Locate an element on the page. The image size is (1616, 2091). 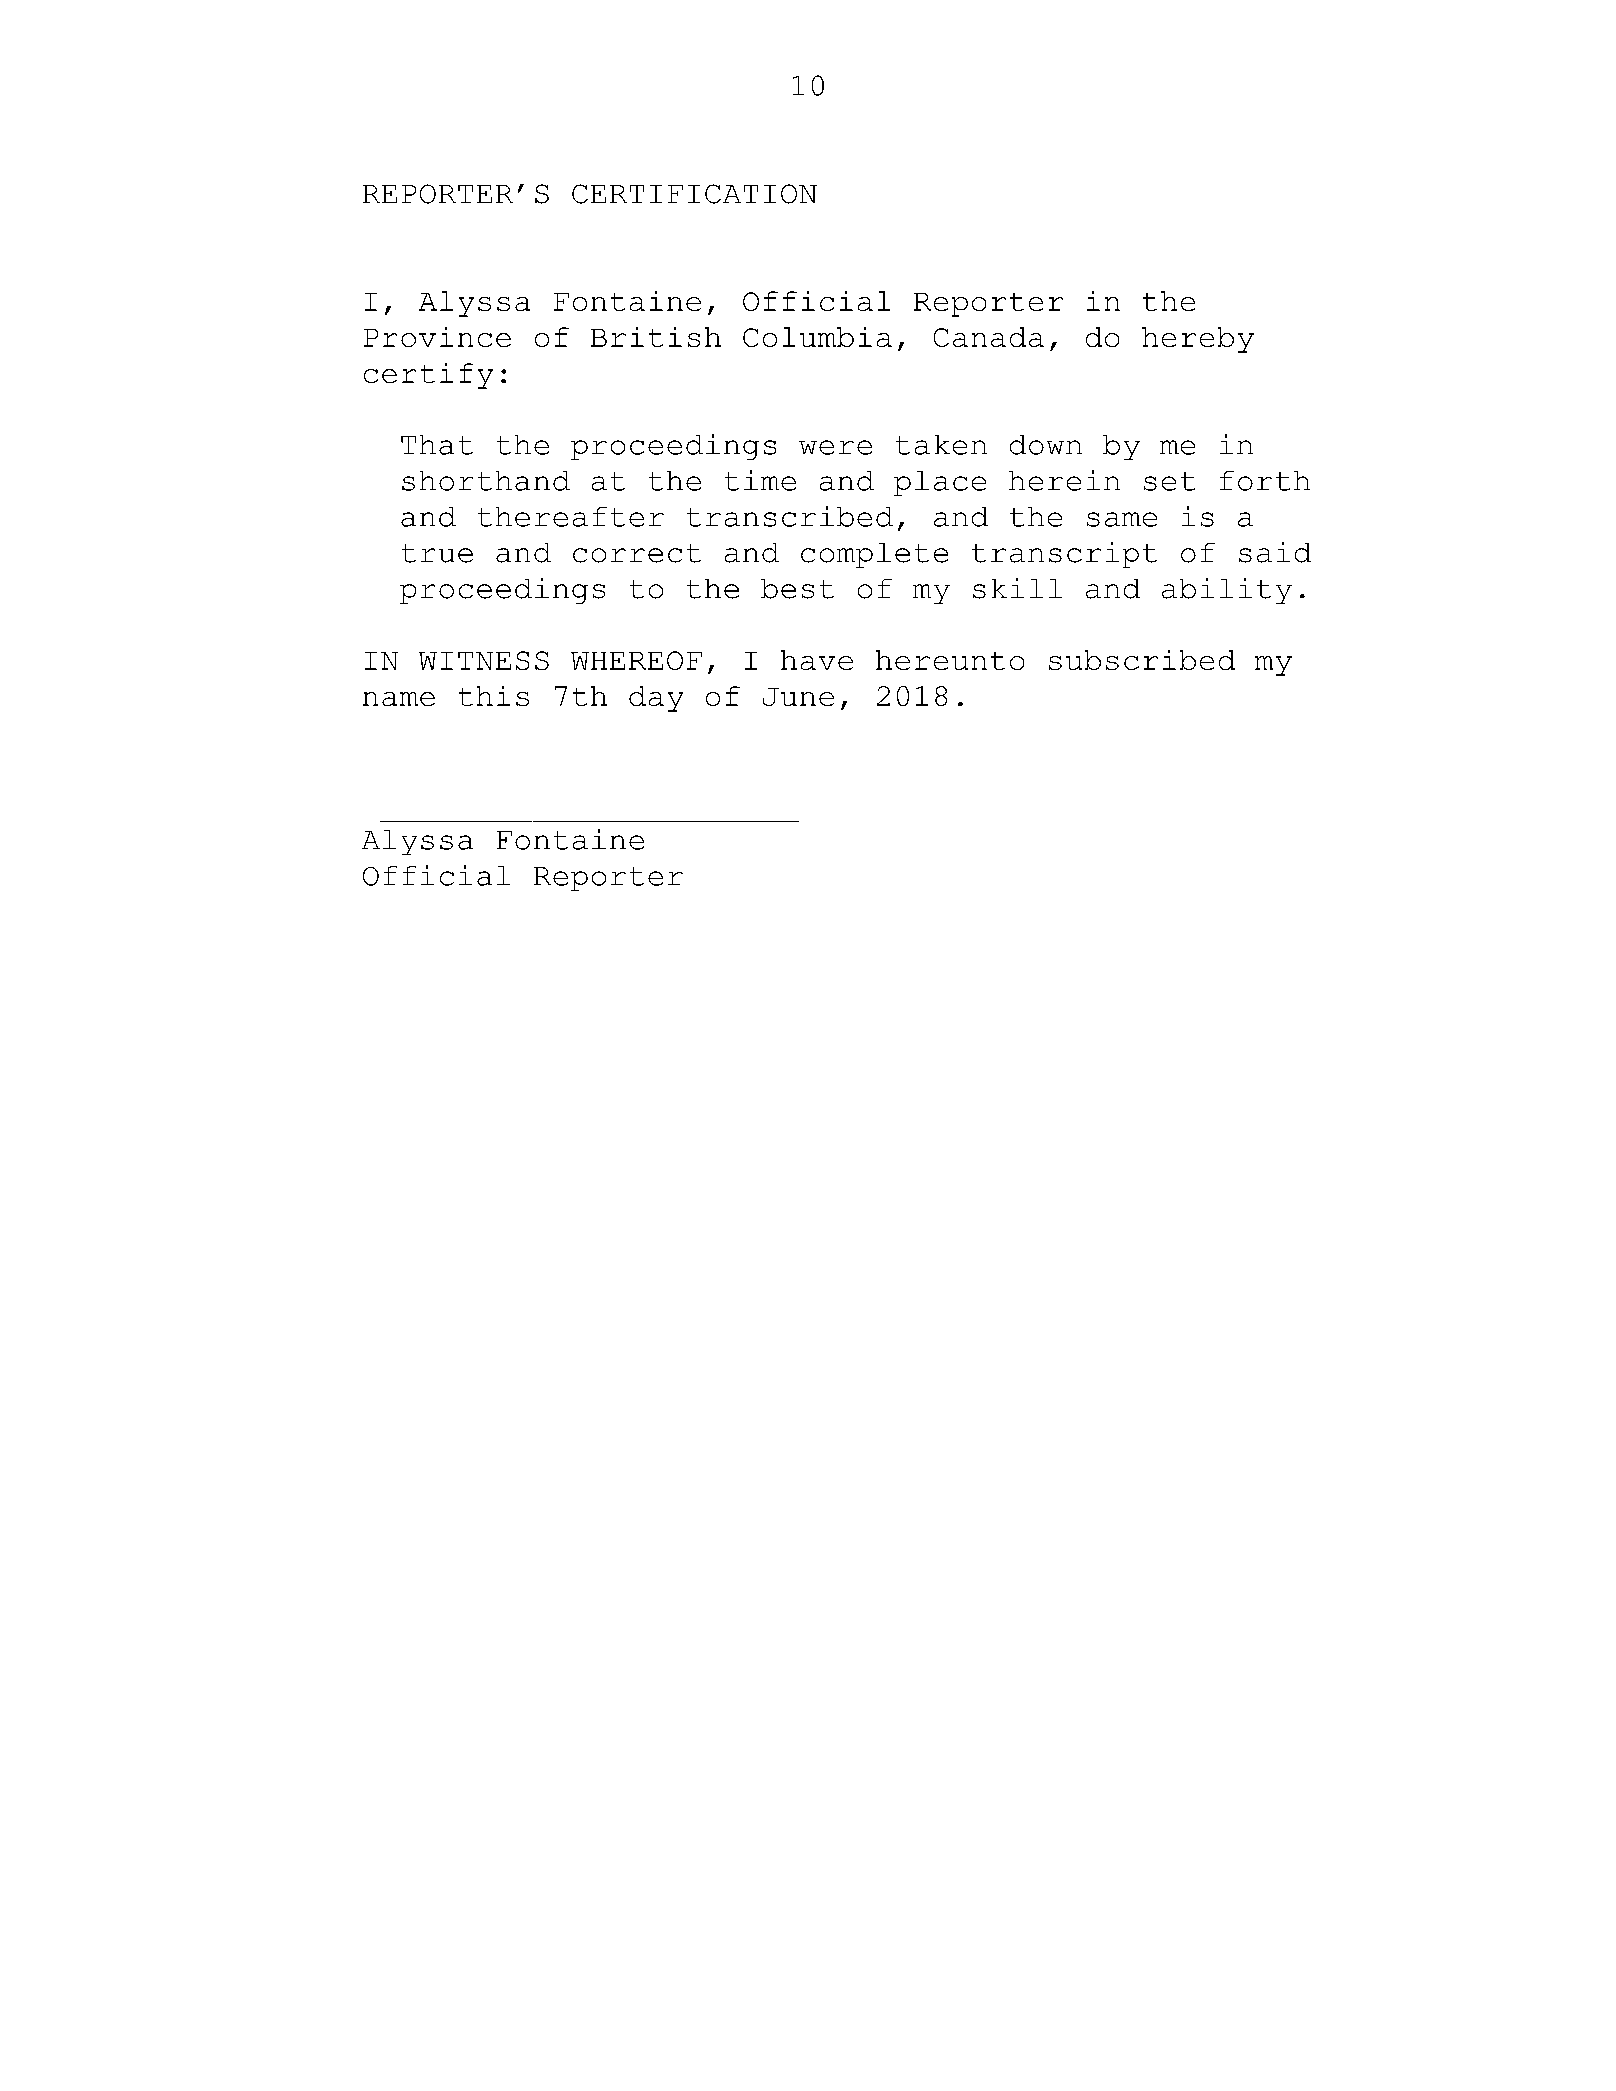
June is located at coordinates (798, 697).
